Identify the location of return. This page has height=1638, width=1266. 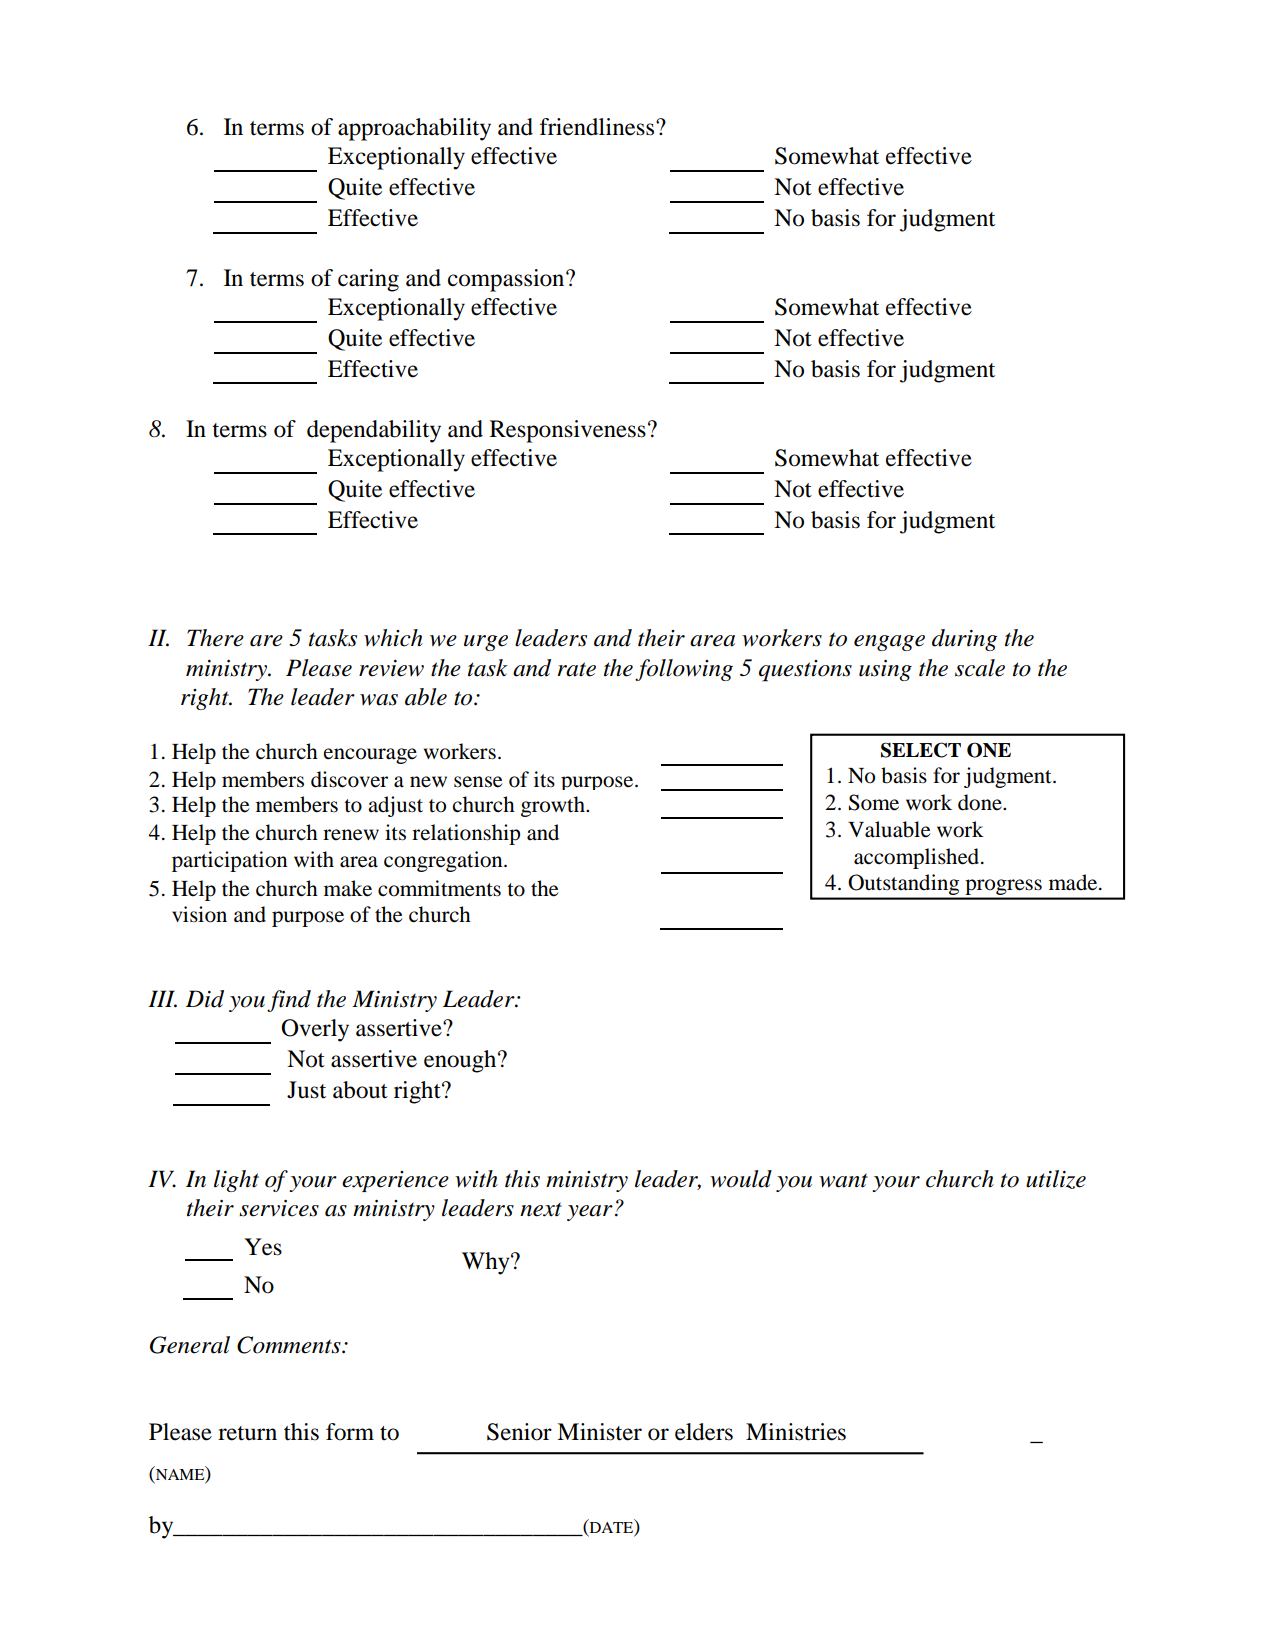
(247, 1433).
